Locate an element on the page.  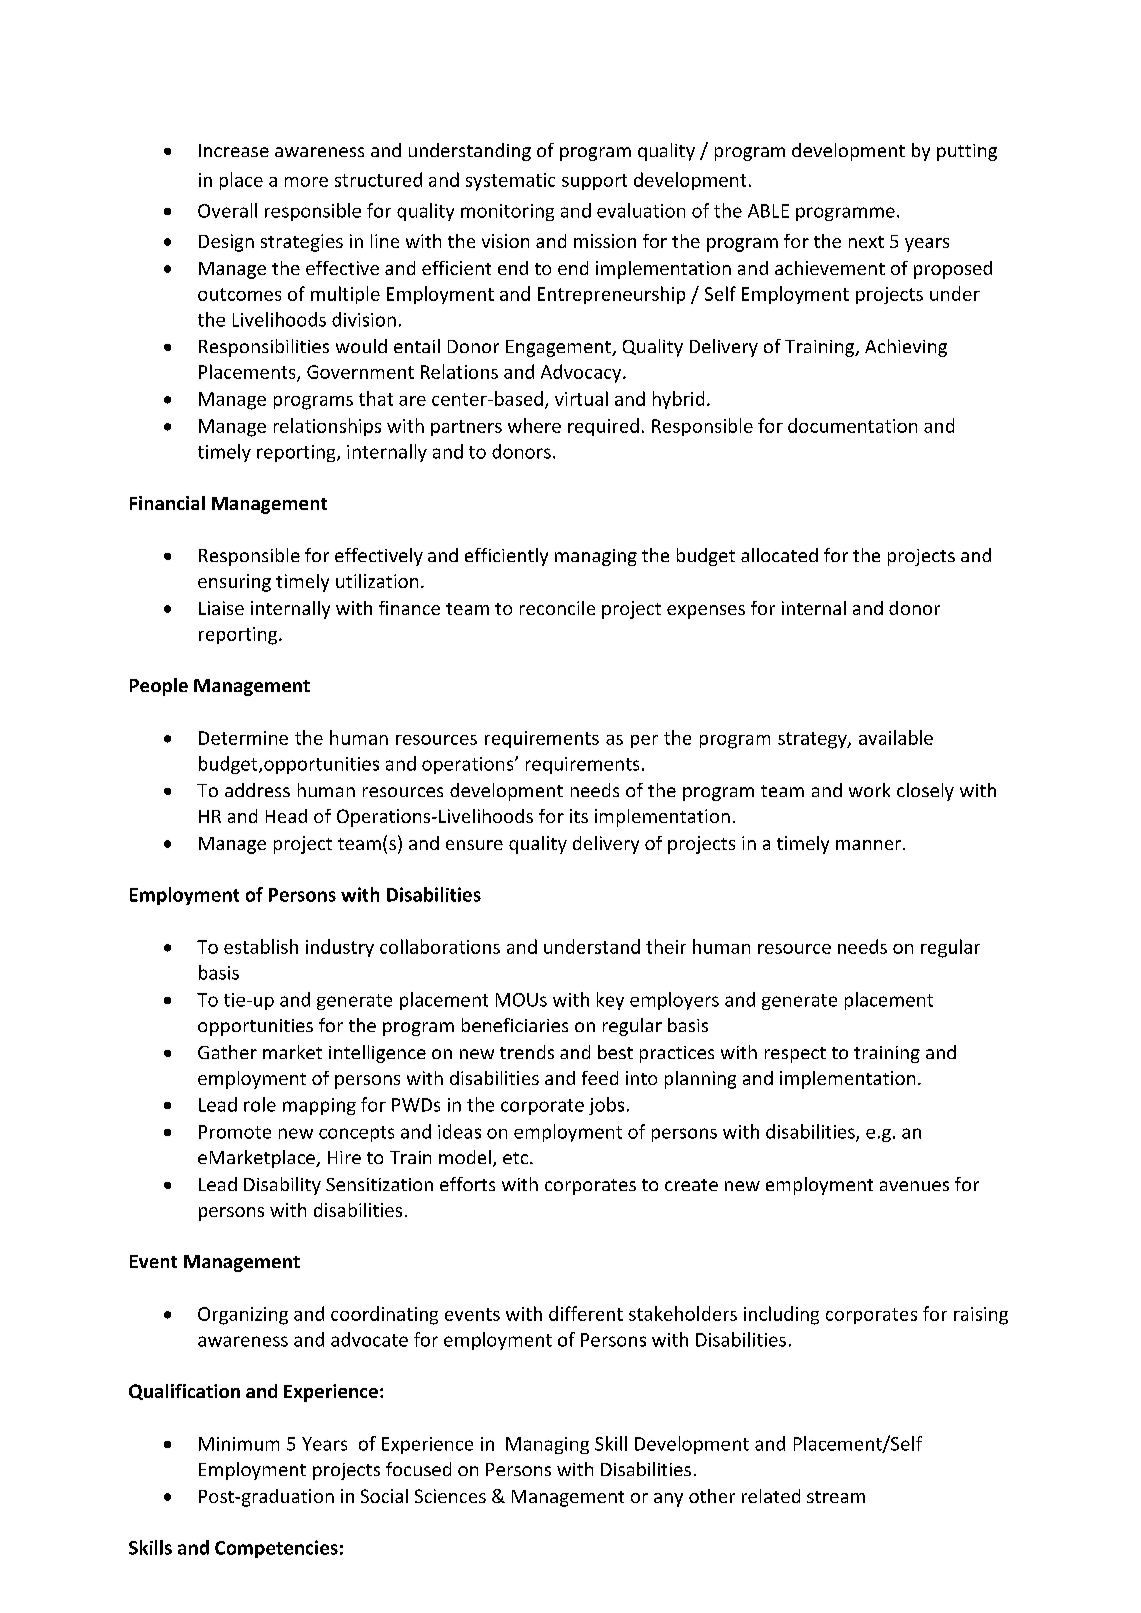
Head is located at coordinates (286, 816).
